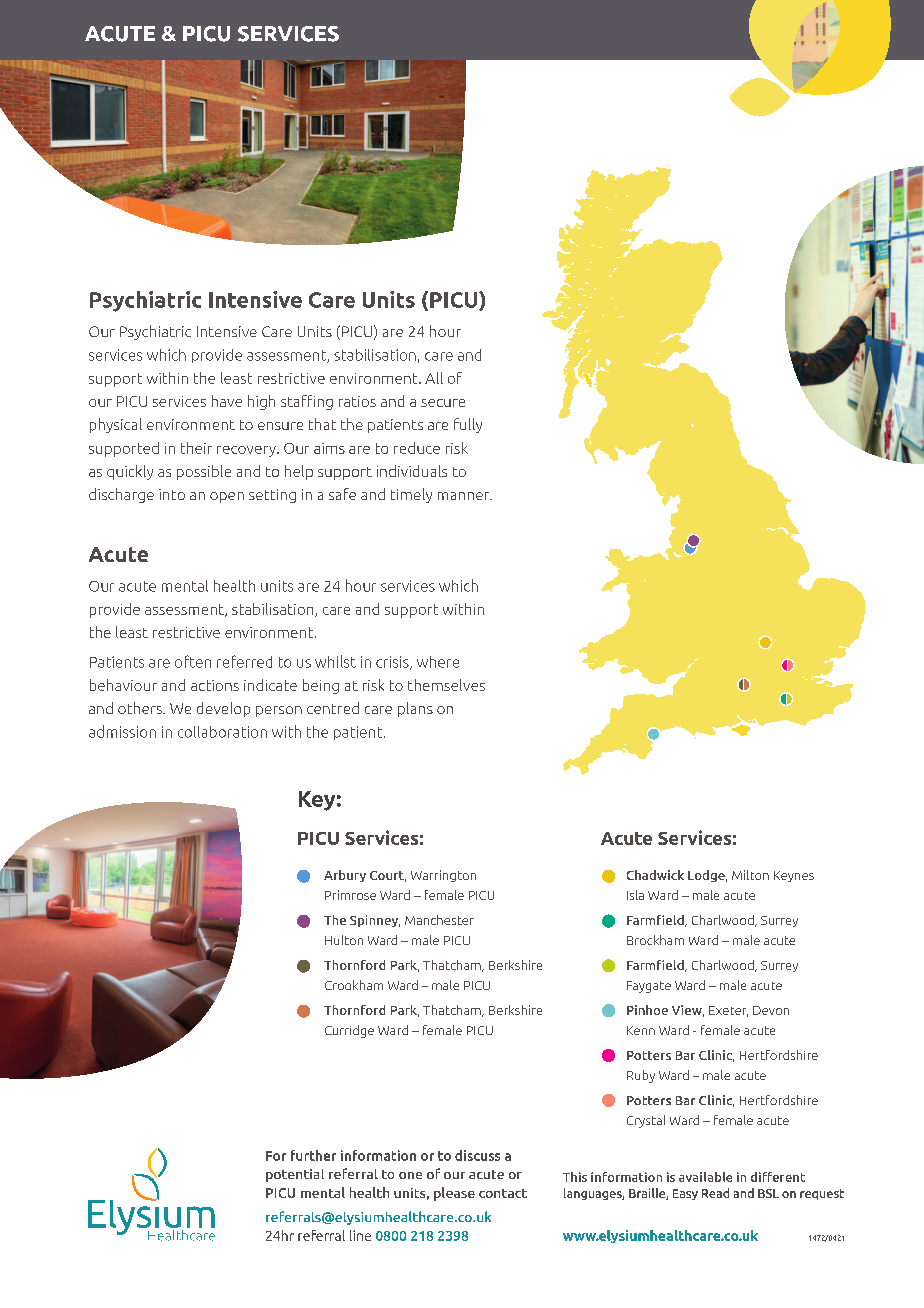 Image resolution: width=924 pixels, height=1308 pixels. Describe the element at coordinates (715, 1193) in the screenshot. I see `Read` at that location.
